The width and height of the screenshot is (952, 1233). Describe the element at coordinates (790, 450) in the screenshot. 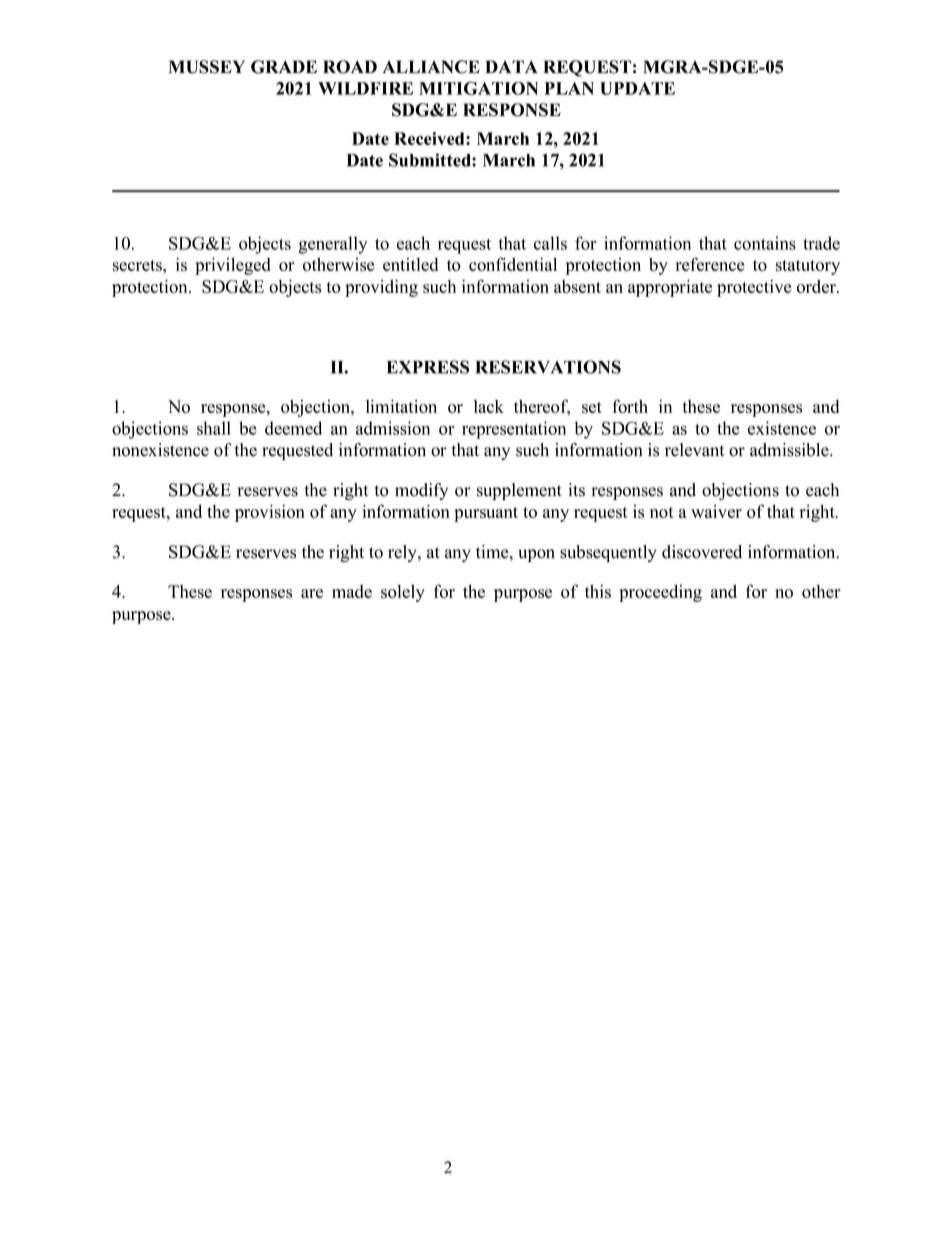

I see `admissible` at that location.
